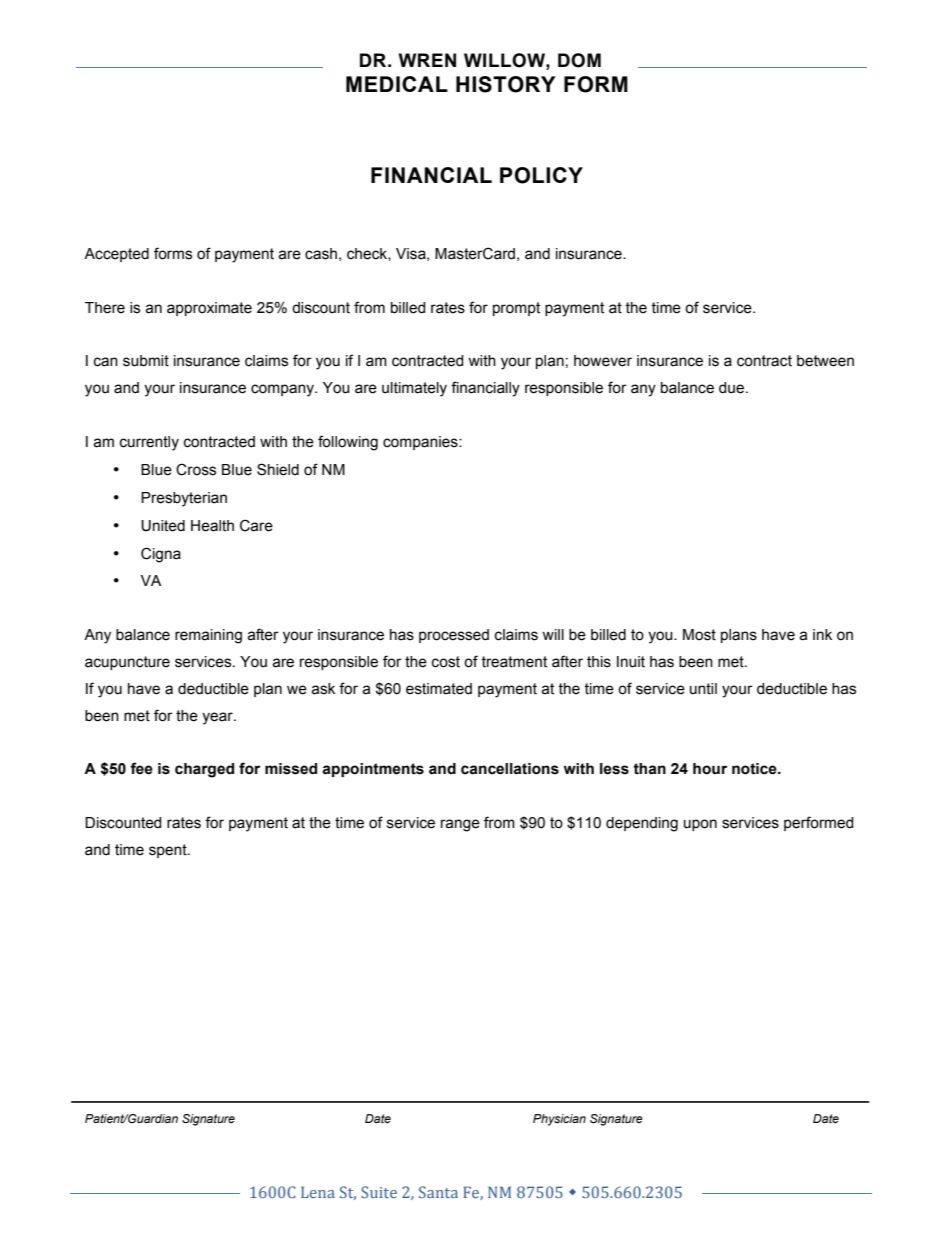 The width and height of the page is (952, 1233). Describe the element at coordinates (460, 825) in the page. I see `range` at that location.
